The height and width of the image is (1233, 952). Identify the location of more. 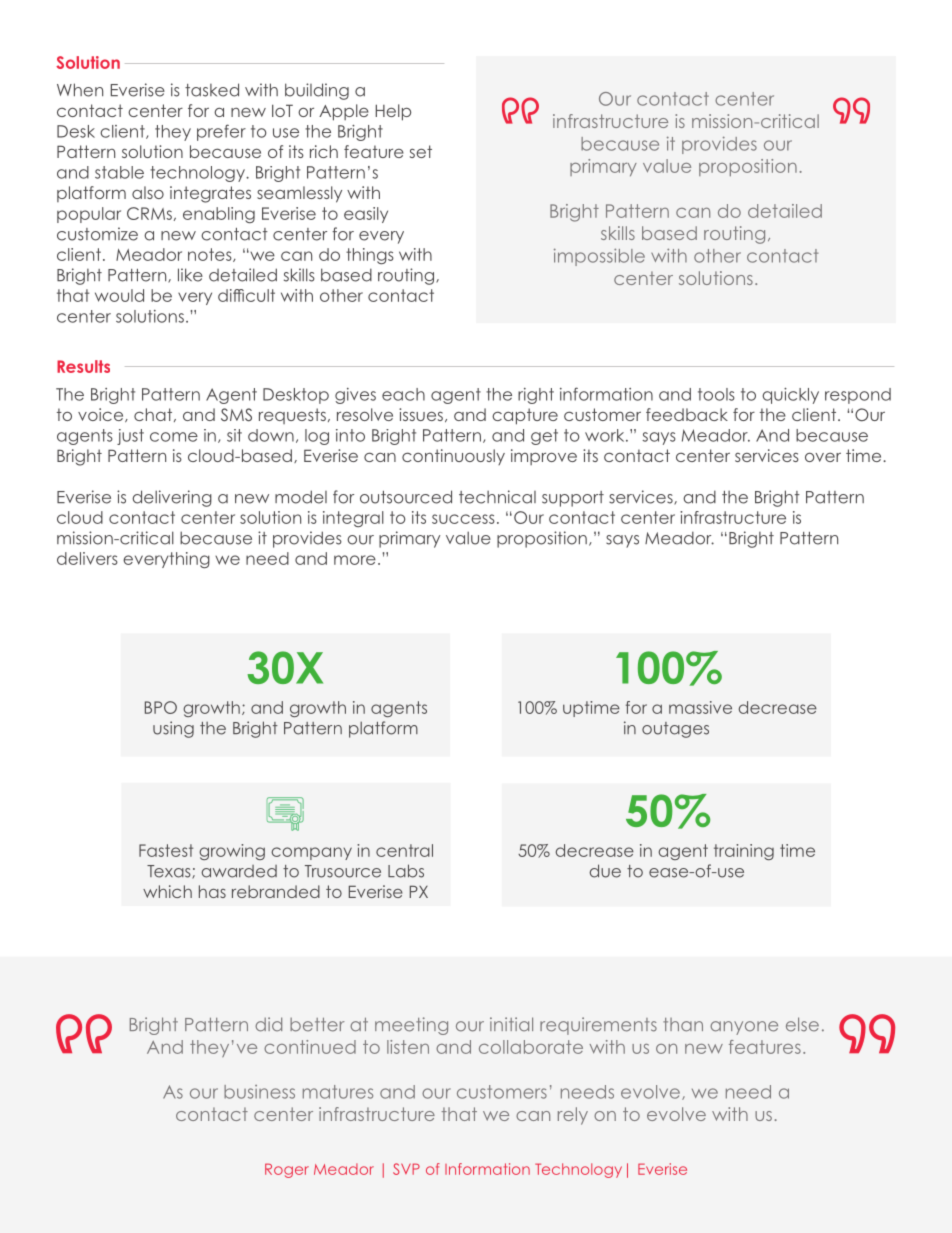
(355, 560).
